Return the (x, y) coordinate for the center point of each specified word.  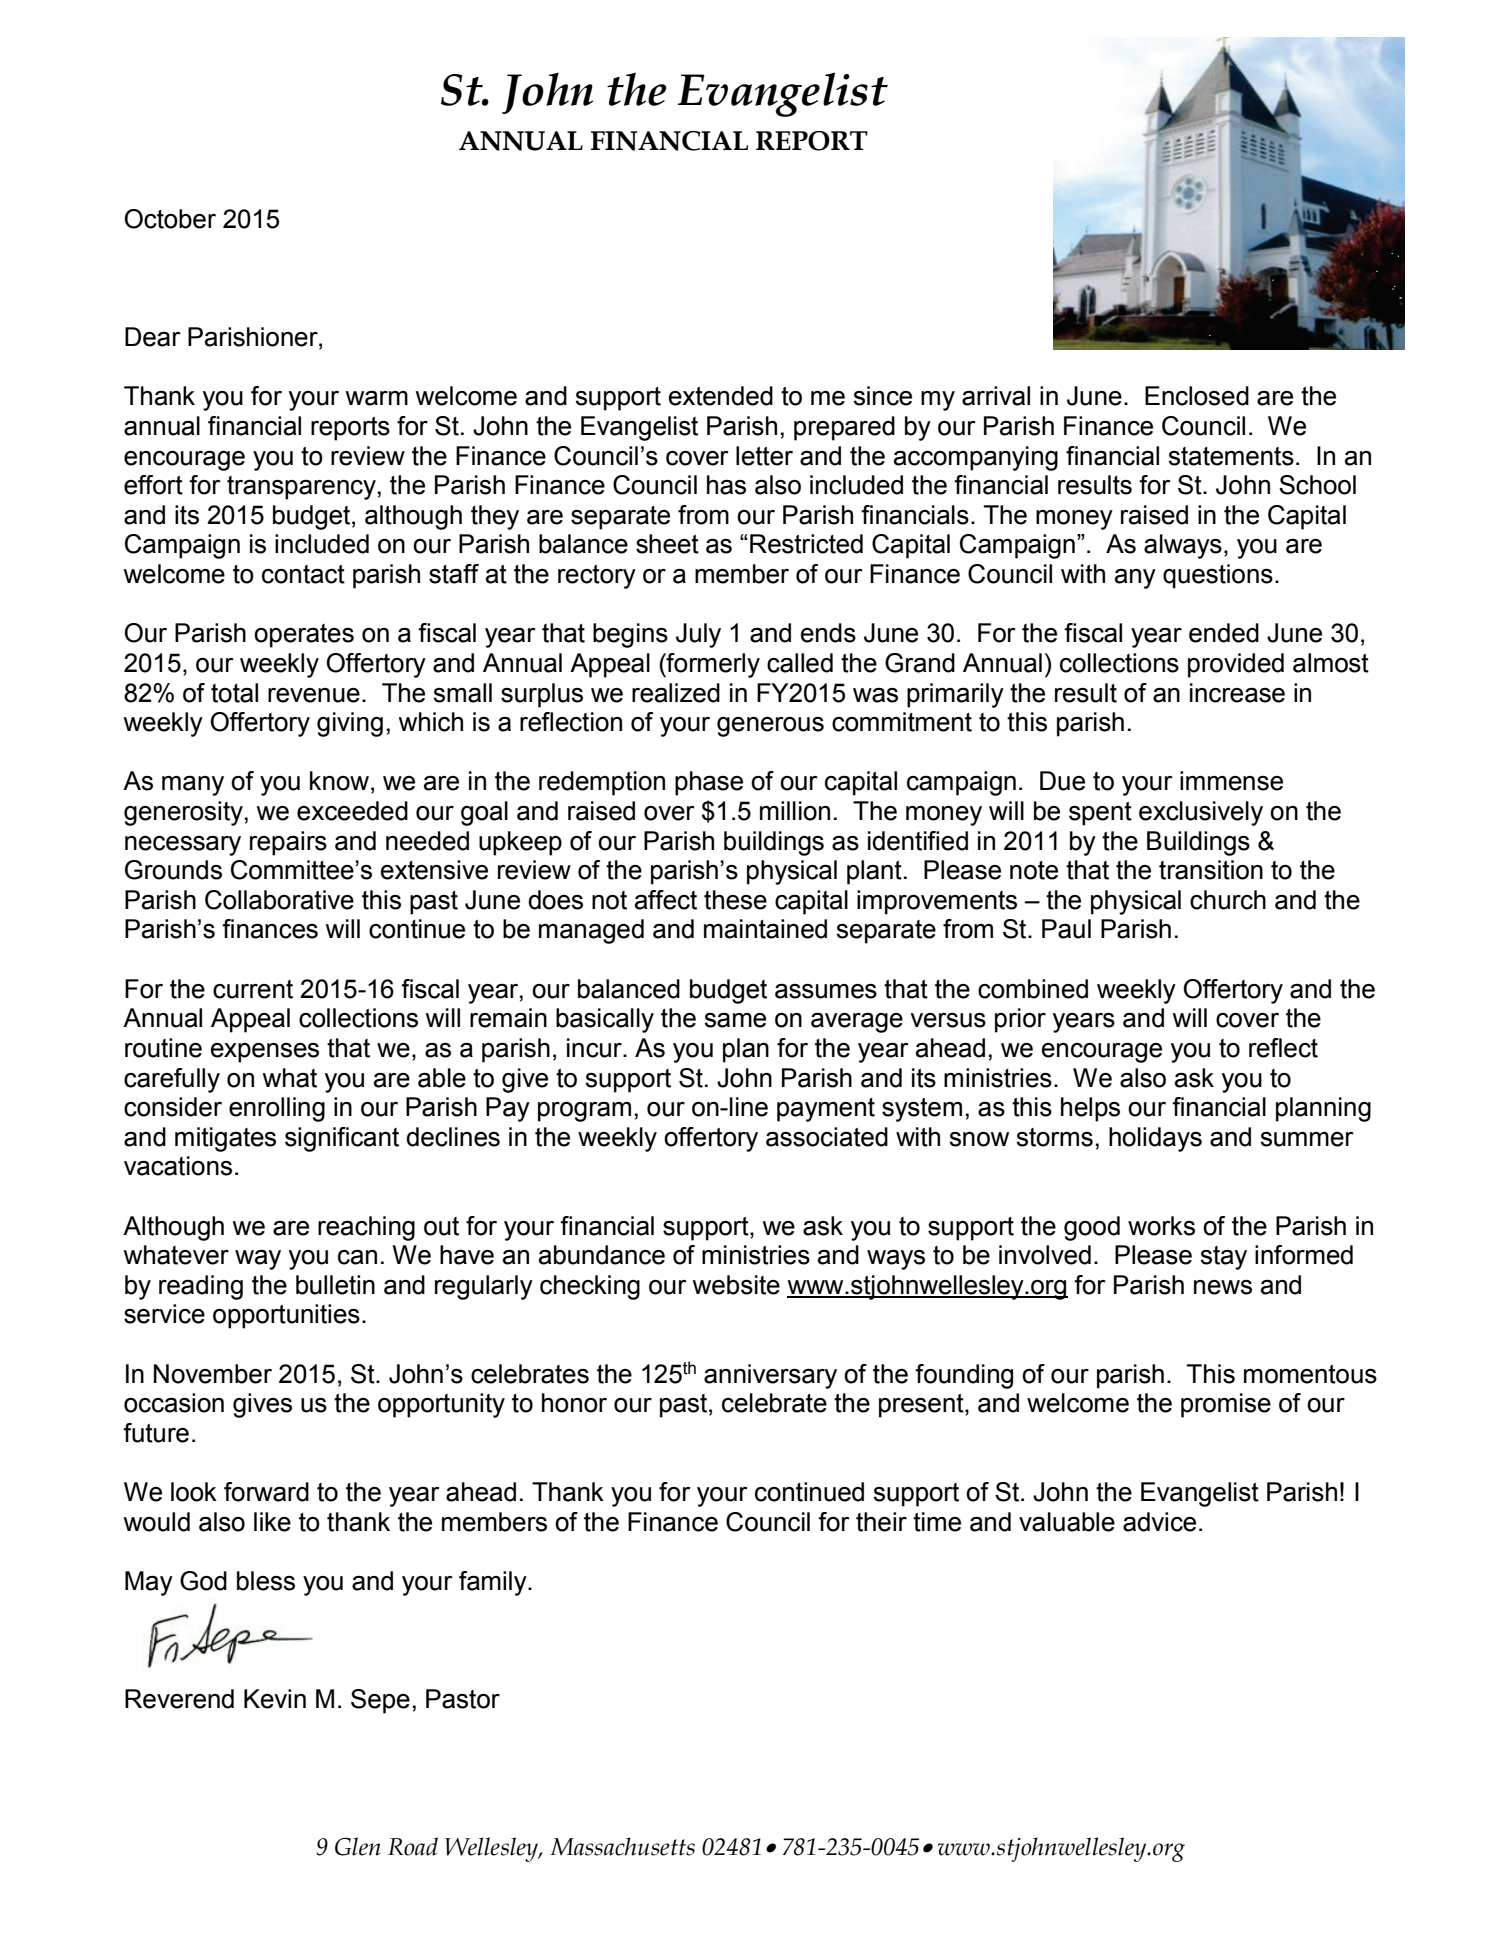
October (170, 219)
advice (1159, 1522)
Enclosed (1197, 396)
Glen (358, 1846)
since (882, 396)
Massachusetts (622, 1846)
